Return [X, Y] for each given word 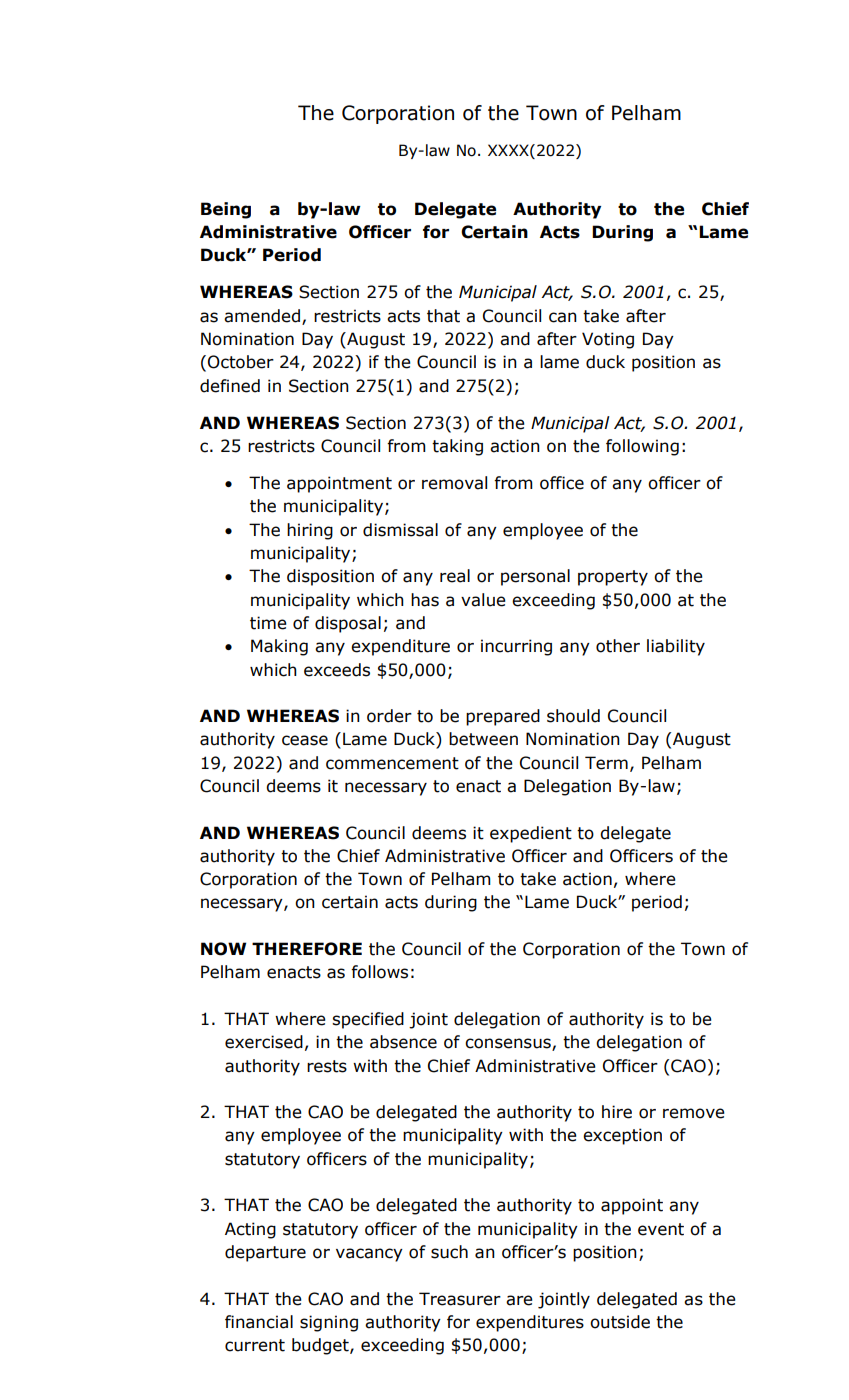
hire [617, 1112]
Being [226, 210]
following [642, 447]
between [483, 739]
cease [305, 740]
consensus [509, 1044]
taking [457, 447]
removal [454, 483]
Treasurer [460, 1299]
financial [259, 1322]
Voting [608, 340]
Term [606, 763]
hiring [310, 531]
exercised [264, 1042]
